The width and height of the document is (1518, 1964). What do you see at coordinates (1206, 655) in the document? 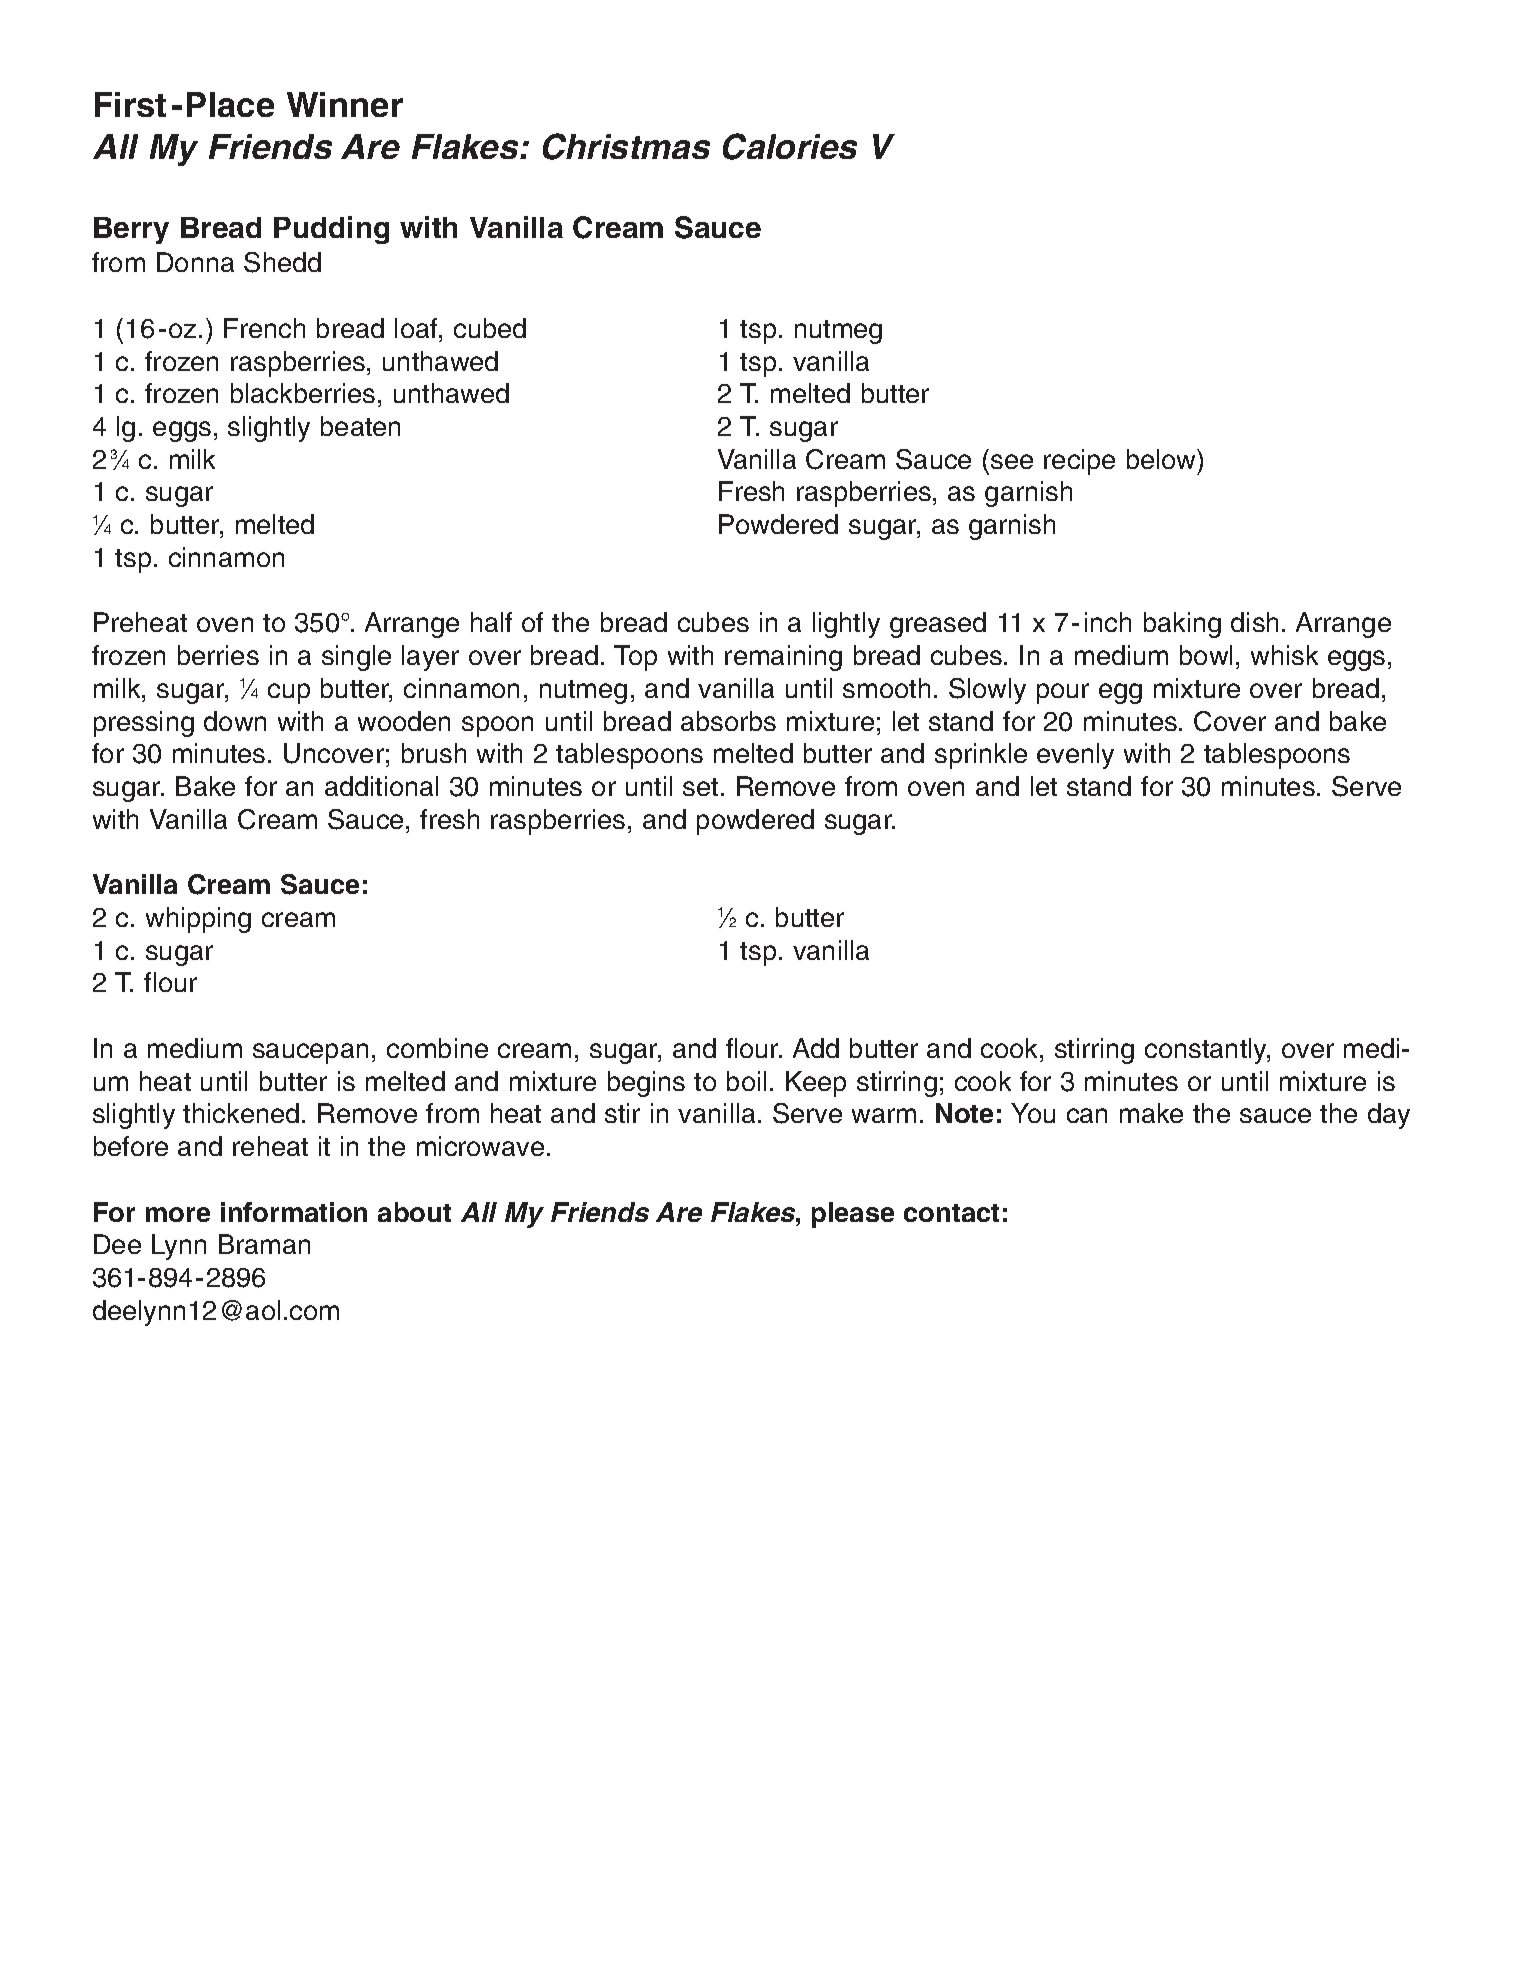
I see `bowl` at bounding box center [1206, 655].
